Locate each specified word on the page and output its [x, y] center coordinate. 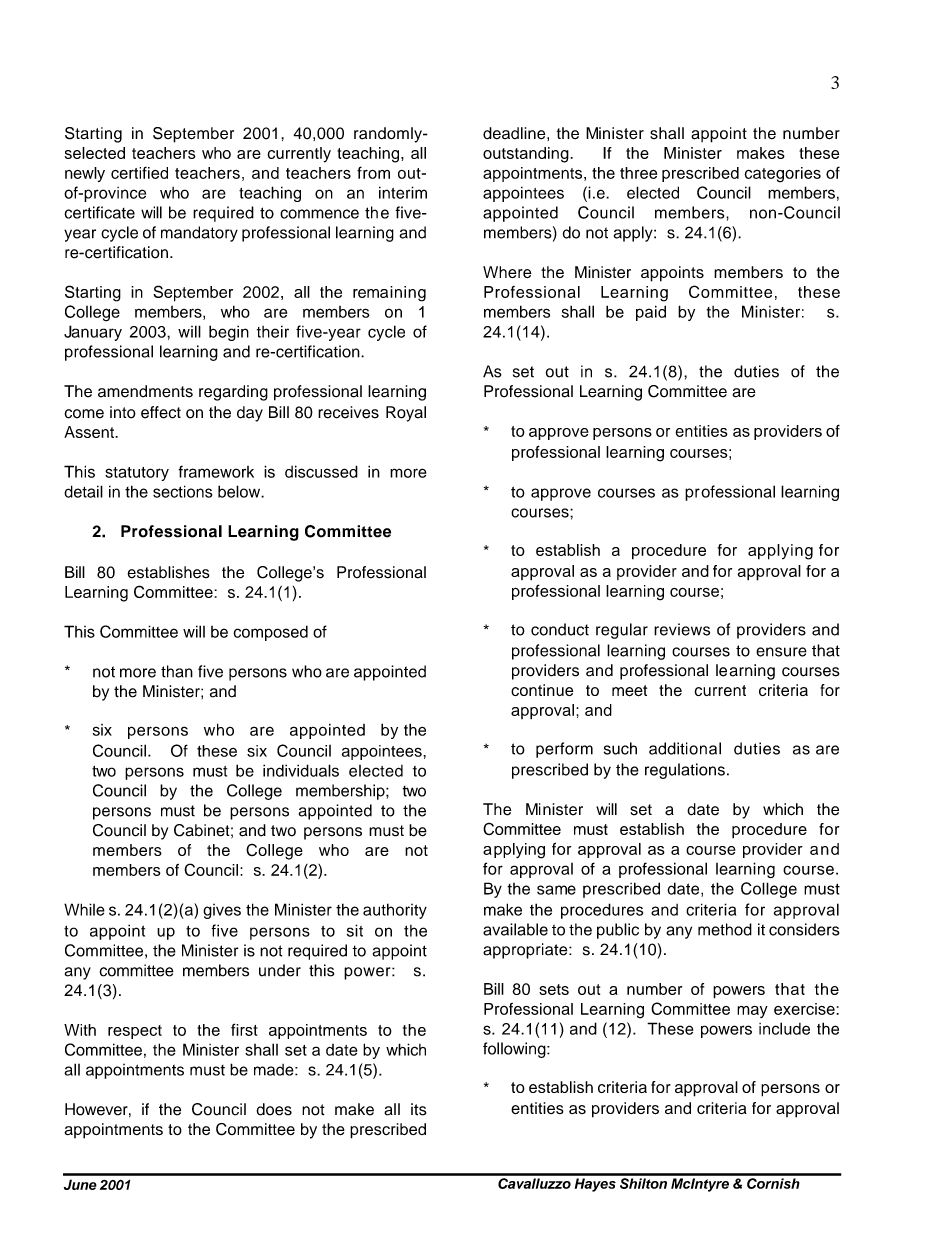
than [177, 671]
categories [782, 175]
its [419, 1109]
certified [139, 172]
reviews [682, 629]
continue [542, 690]
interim [403, 192]
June [80, 1184]
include [784, 1028]
